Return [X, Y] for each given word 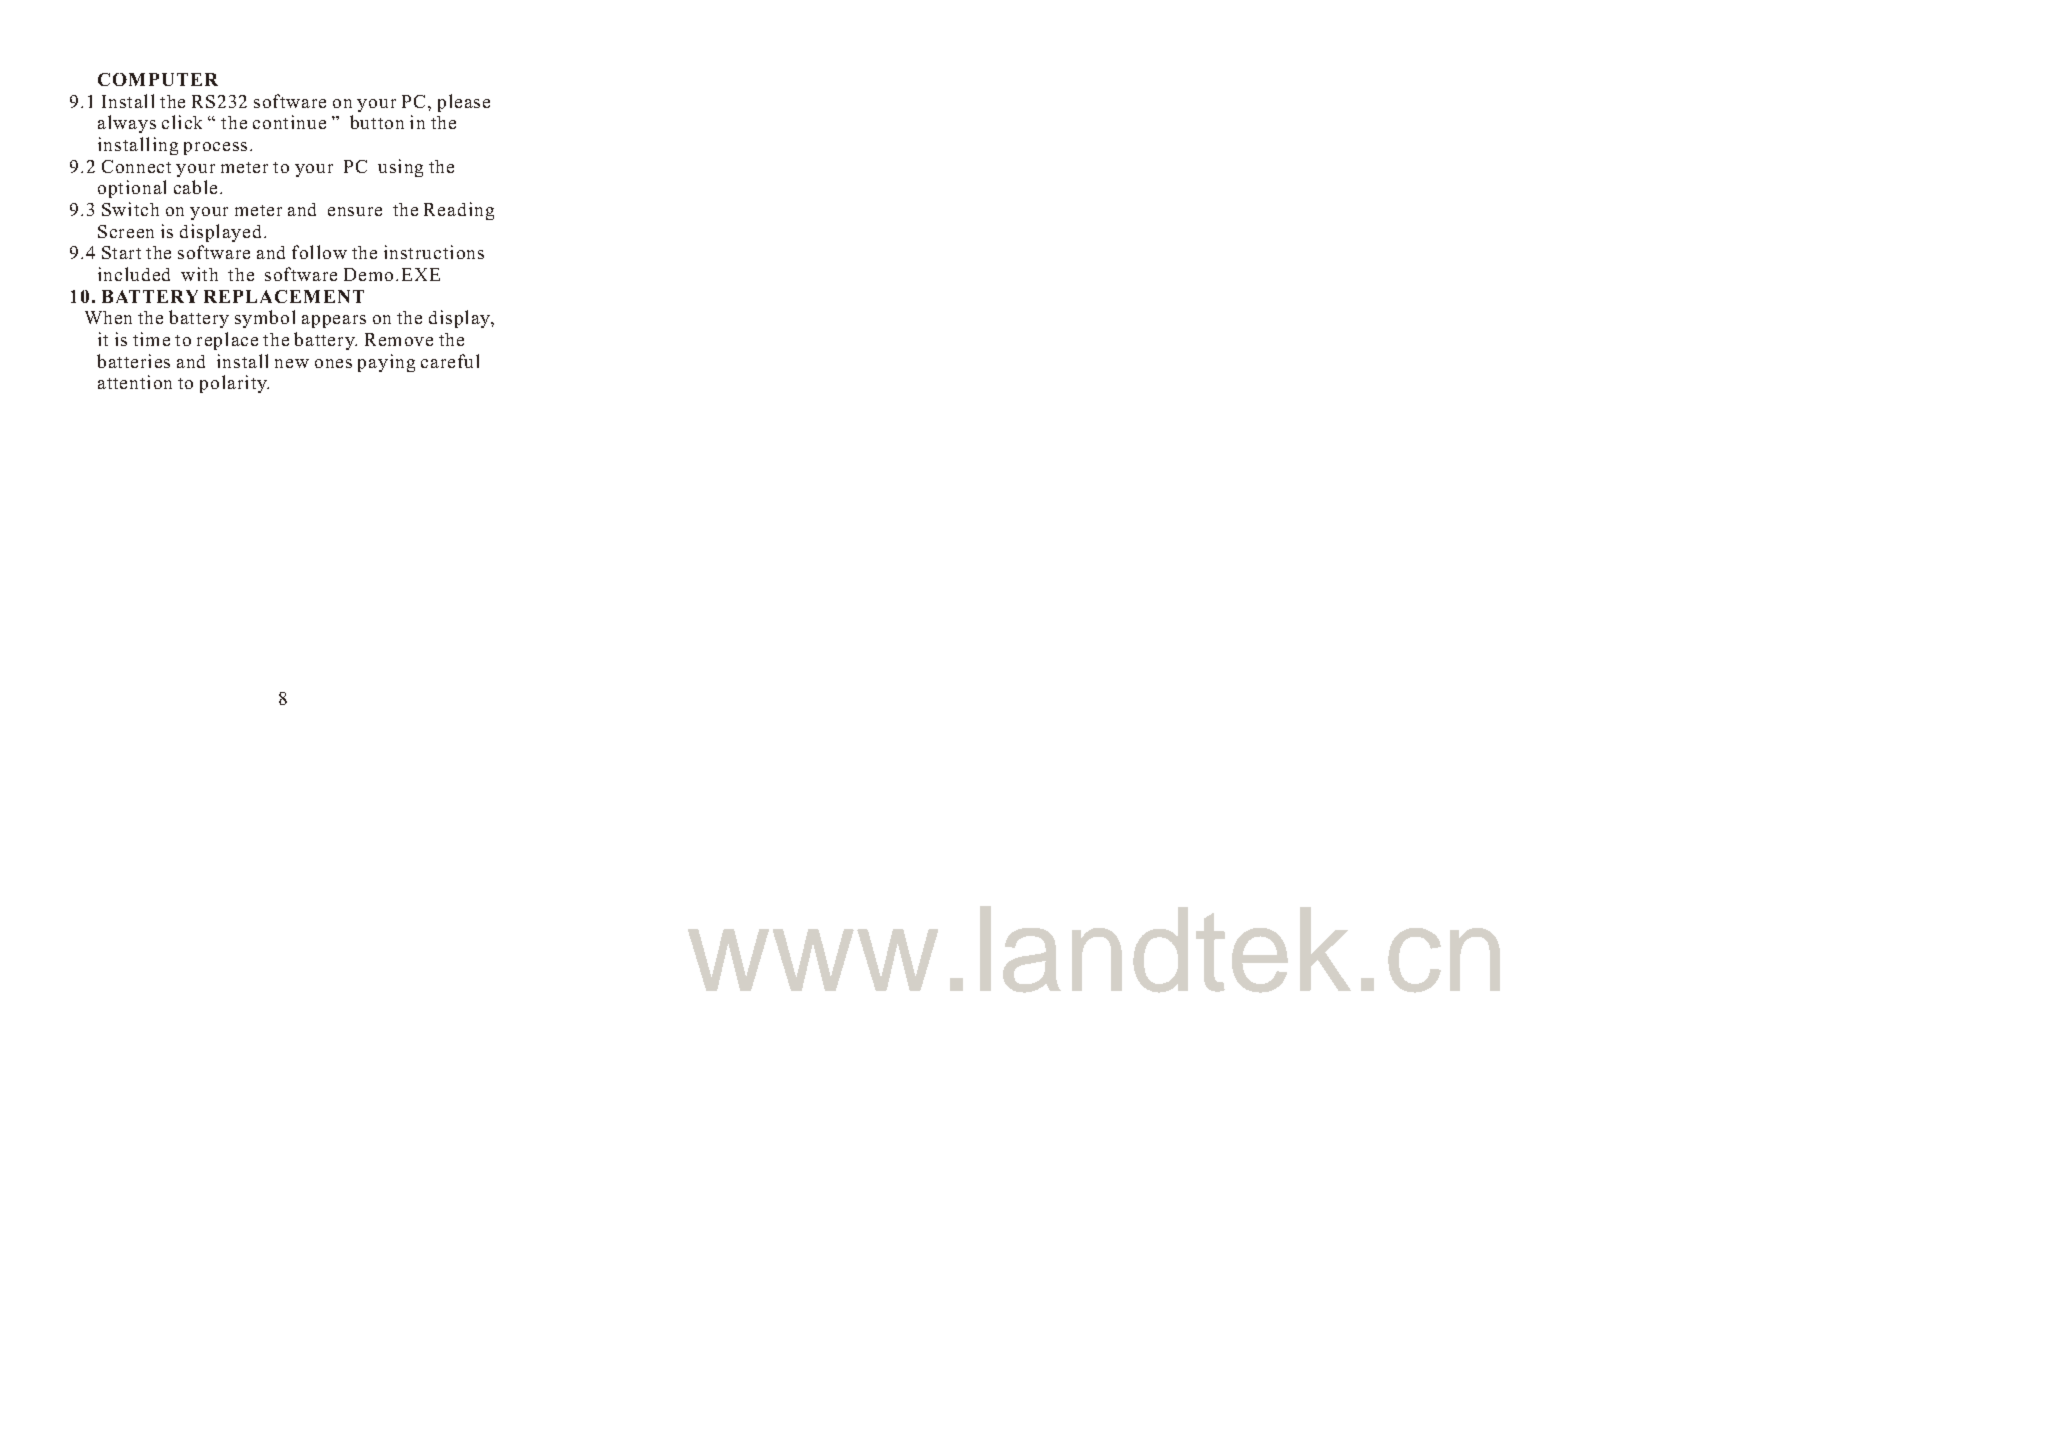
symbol [265, 319]
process [215, 148]
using [400, 168]
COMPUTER [158, 79]
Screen [126, 231]
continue [289, 122]
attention [135, 382]
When [108, 317]
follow [319, 252]
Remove [399, 339]
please [464, 103]
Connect [136, 166]
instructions [434, 252]
